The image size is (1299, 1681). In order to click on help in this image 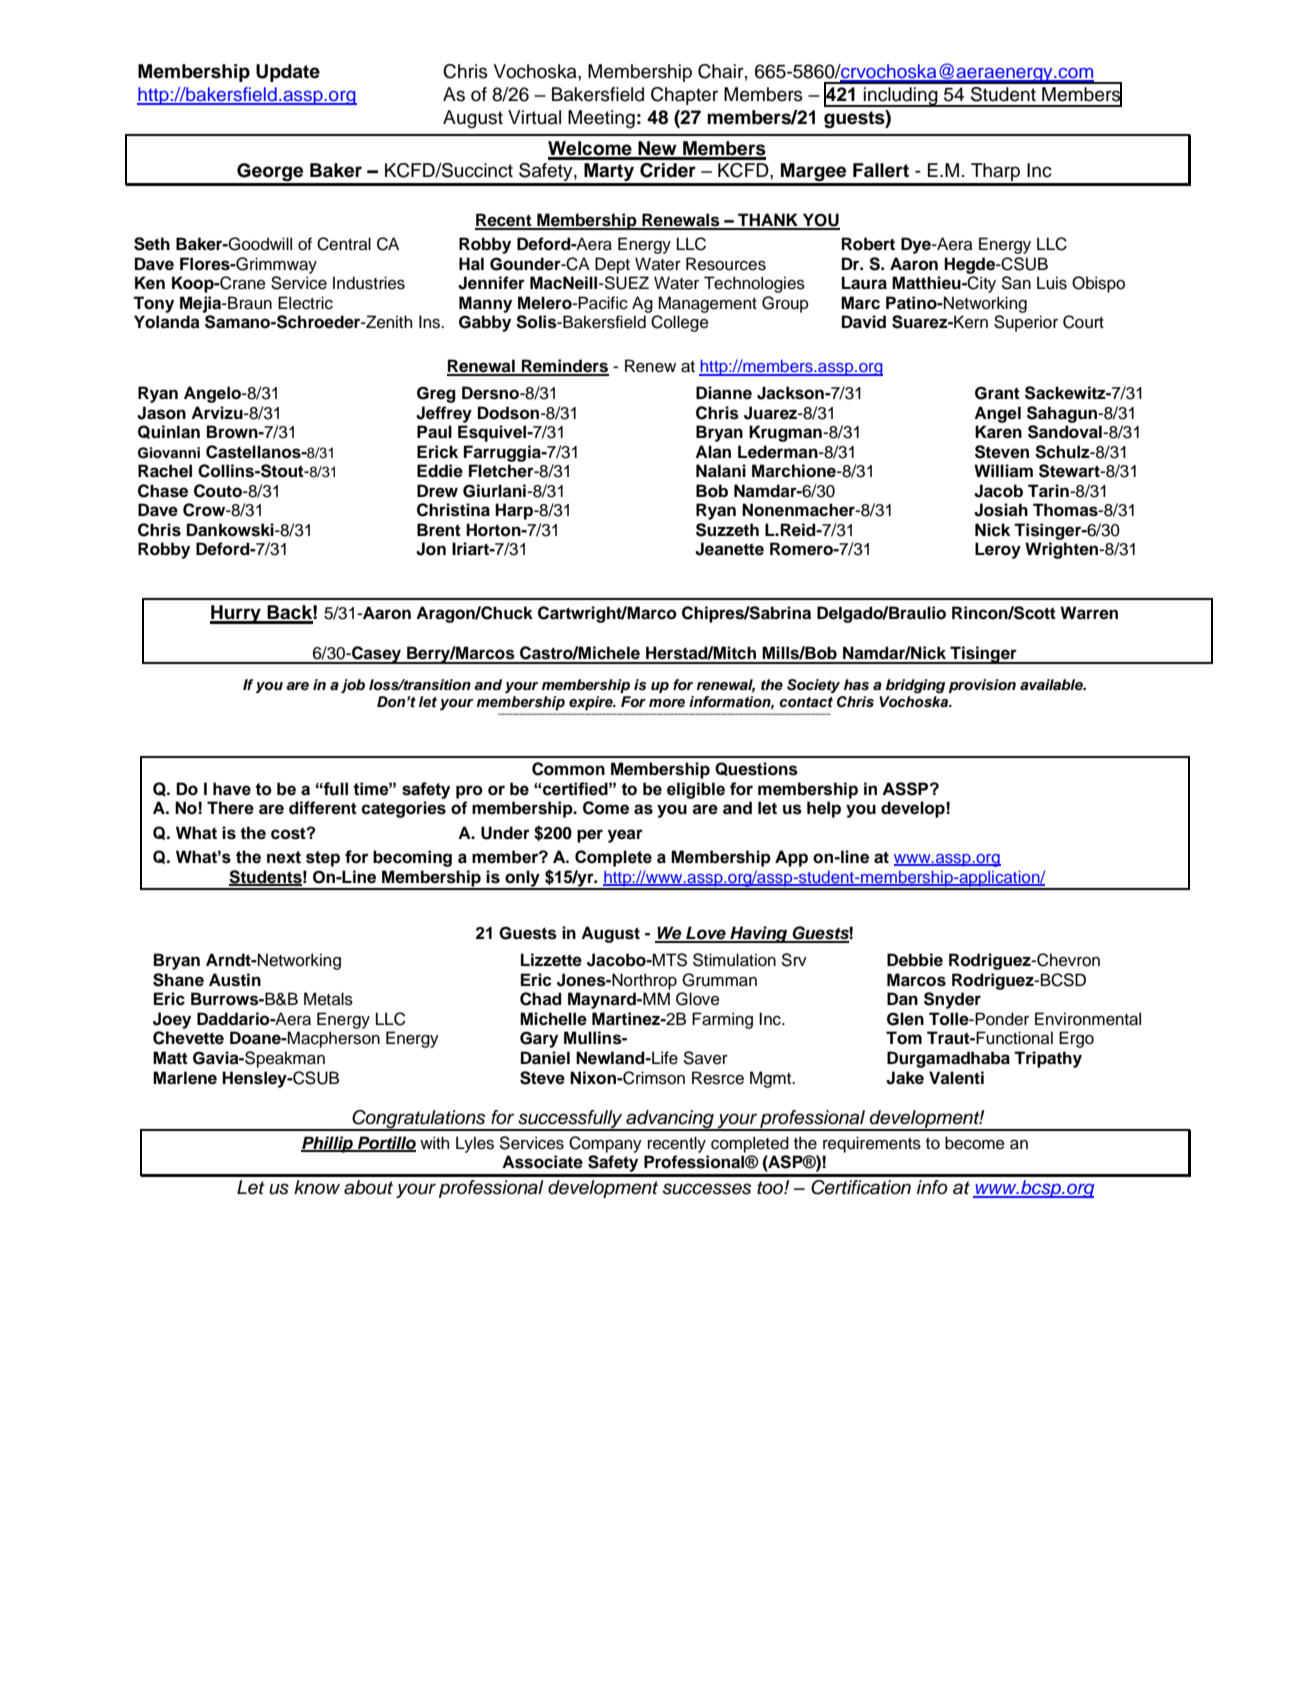, I will do `click(824, 809)`.
